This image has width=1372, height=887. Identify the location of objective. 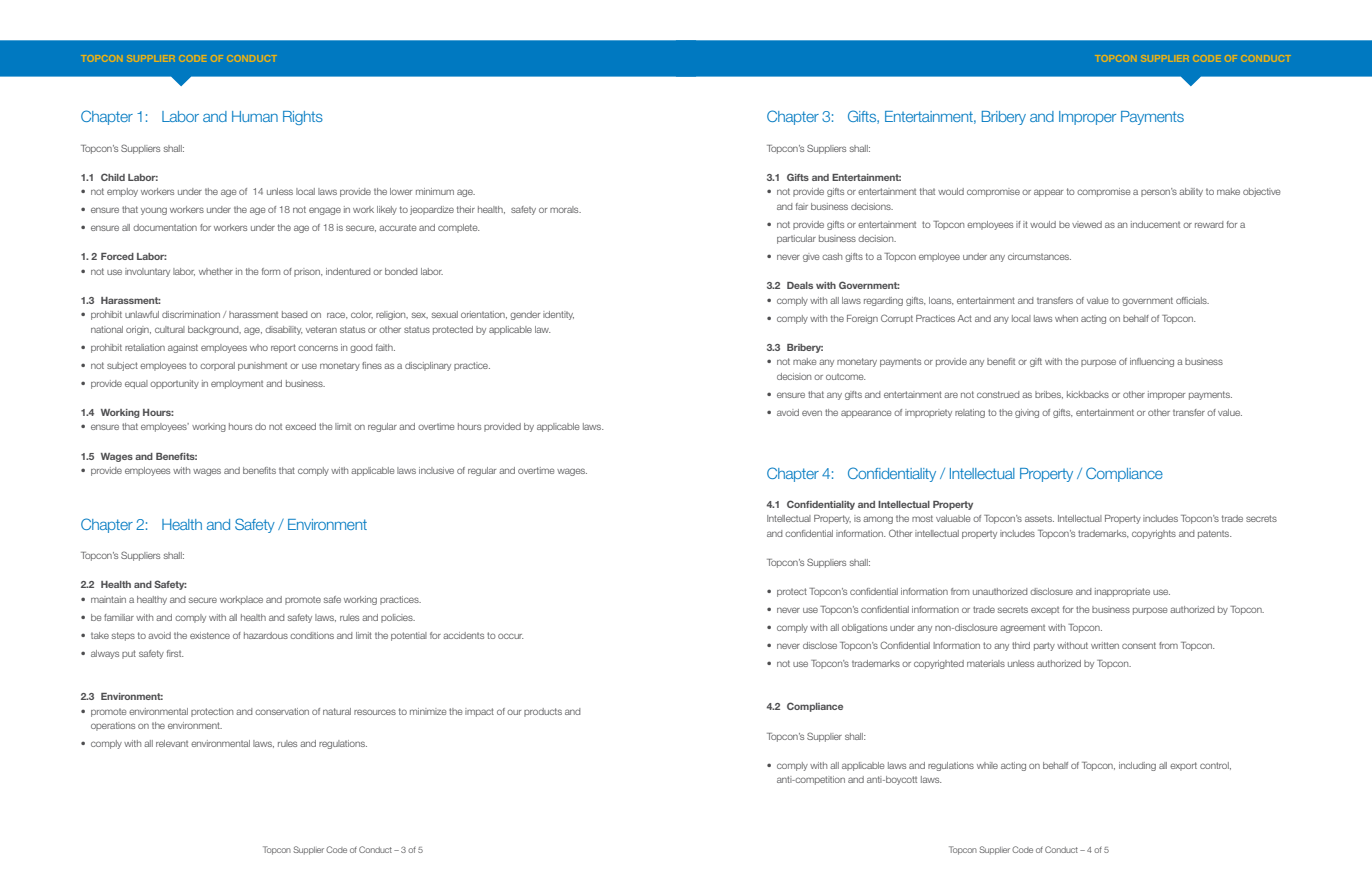
(1261, 192).
